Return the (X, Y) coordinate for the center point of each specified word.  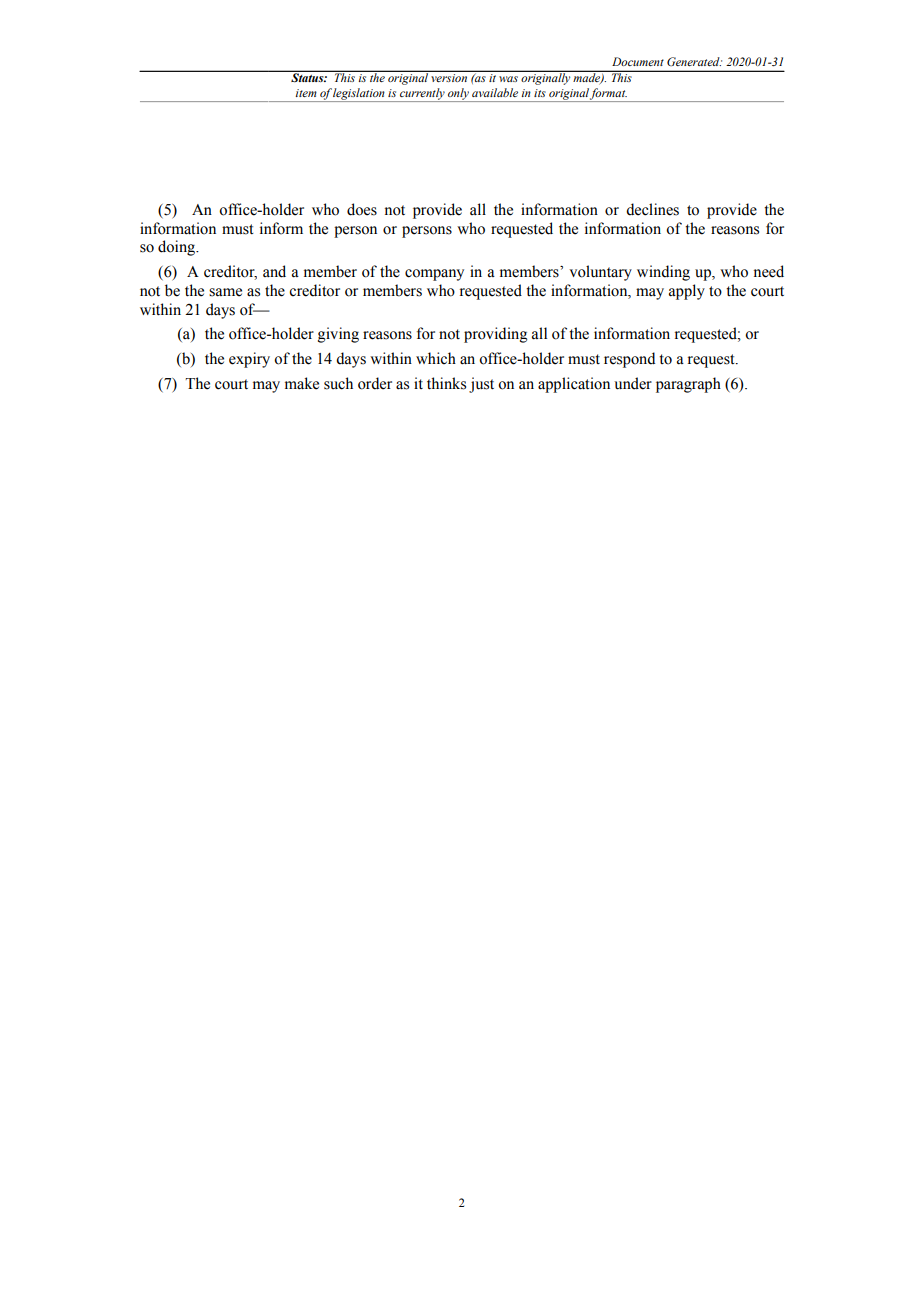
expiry (249, 360)
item (306, 93)
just (481, 385)
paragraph (688, 385)
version (449, 78)
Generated (694, 61)
